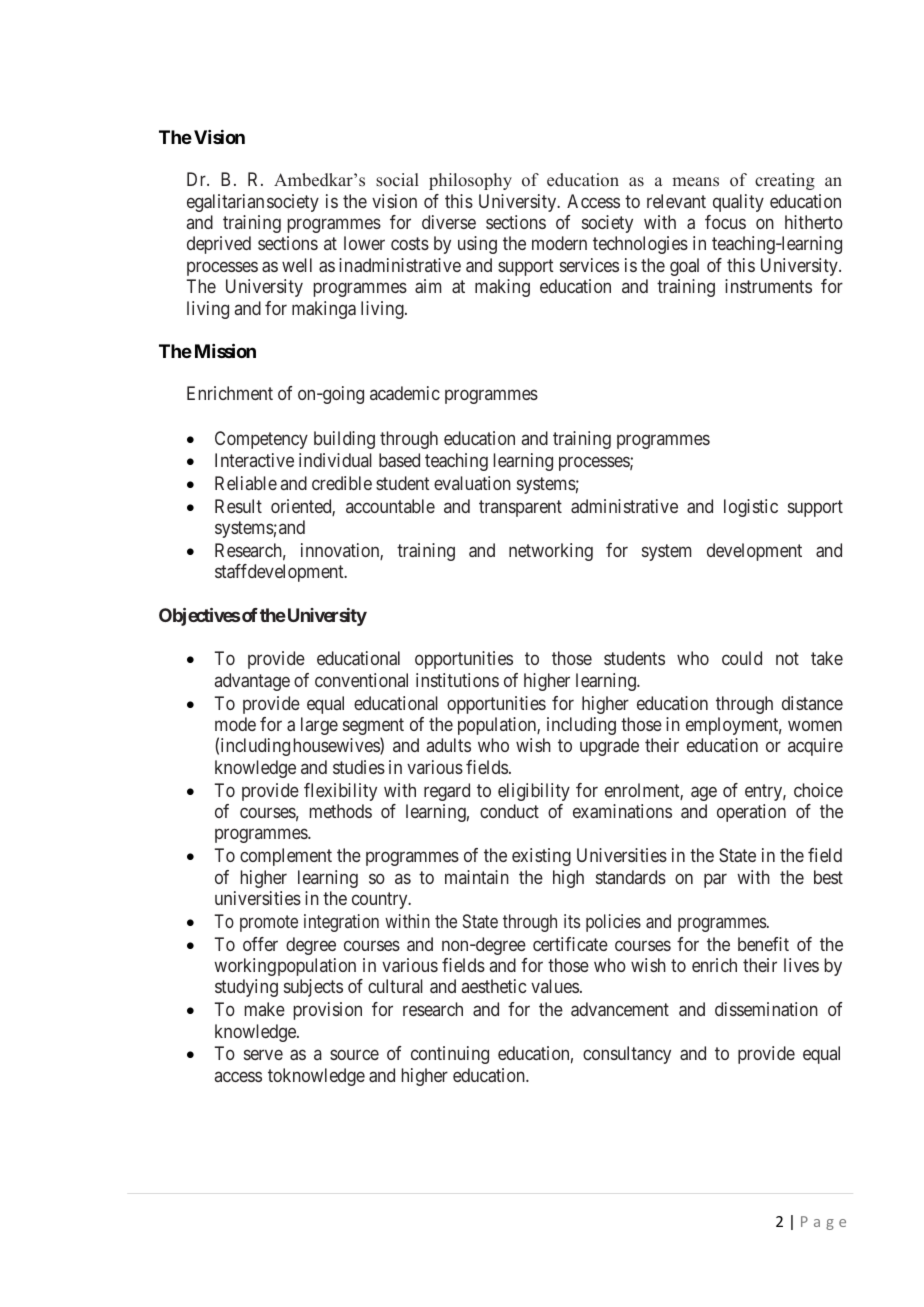  Describe the element at coordinates (751, 508) in the page. I see `logistic` at that location.
